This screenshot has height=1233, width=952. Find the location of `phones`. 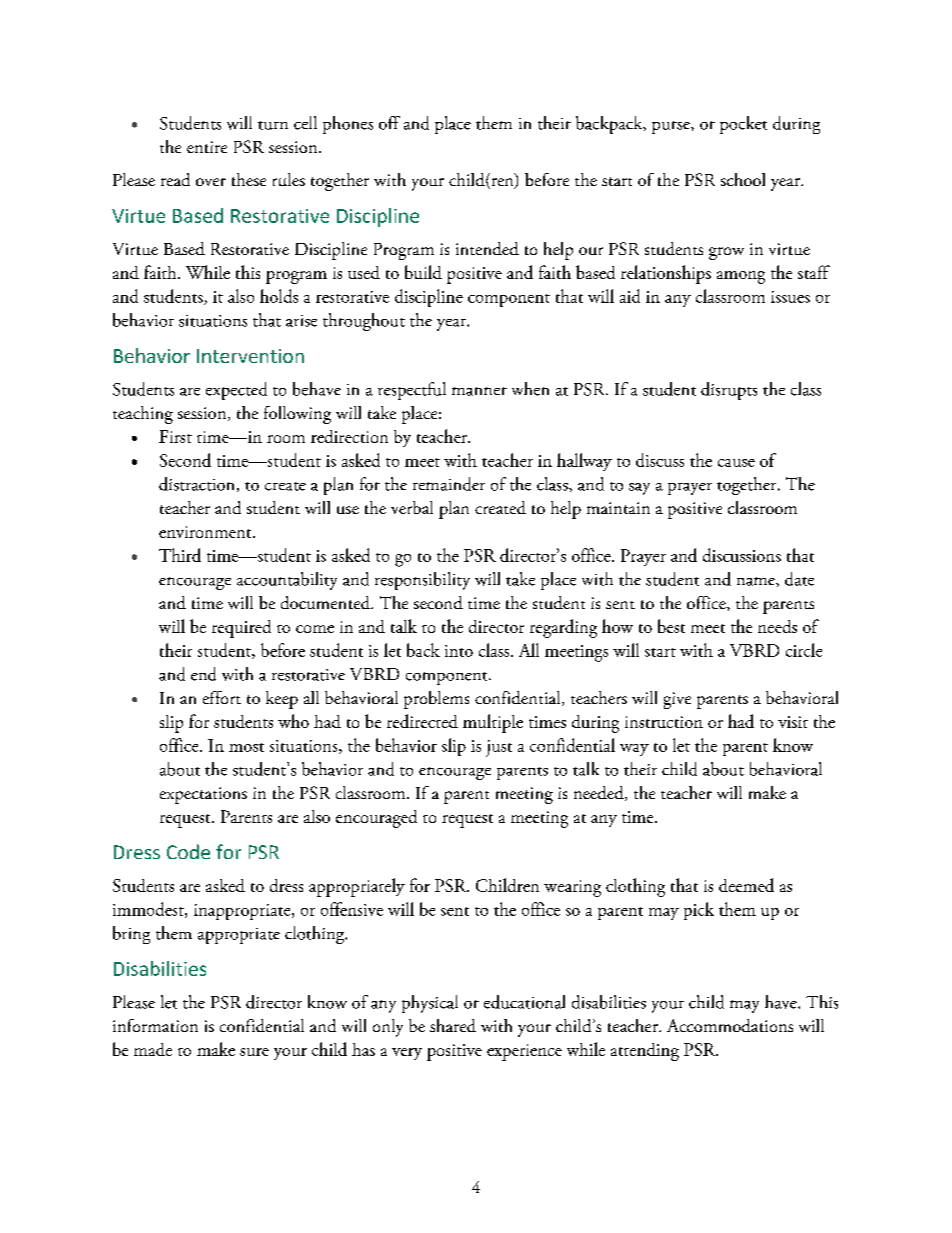

phones is located at coordinates (348, 125).
